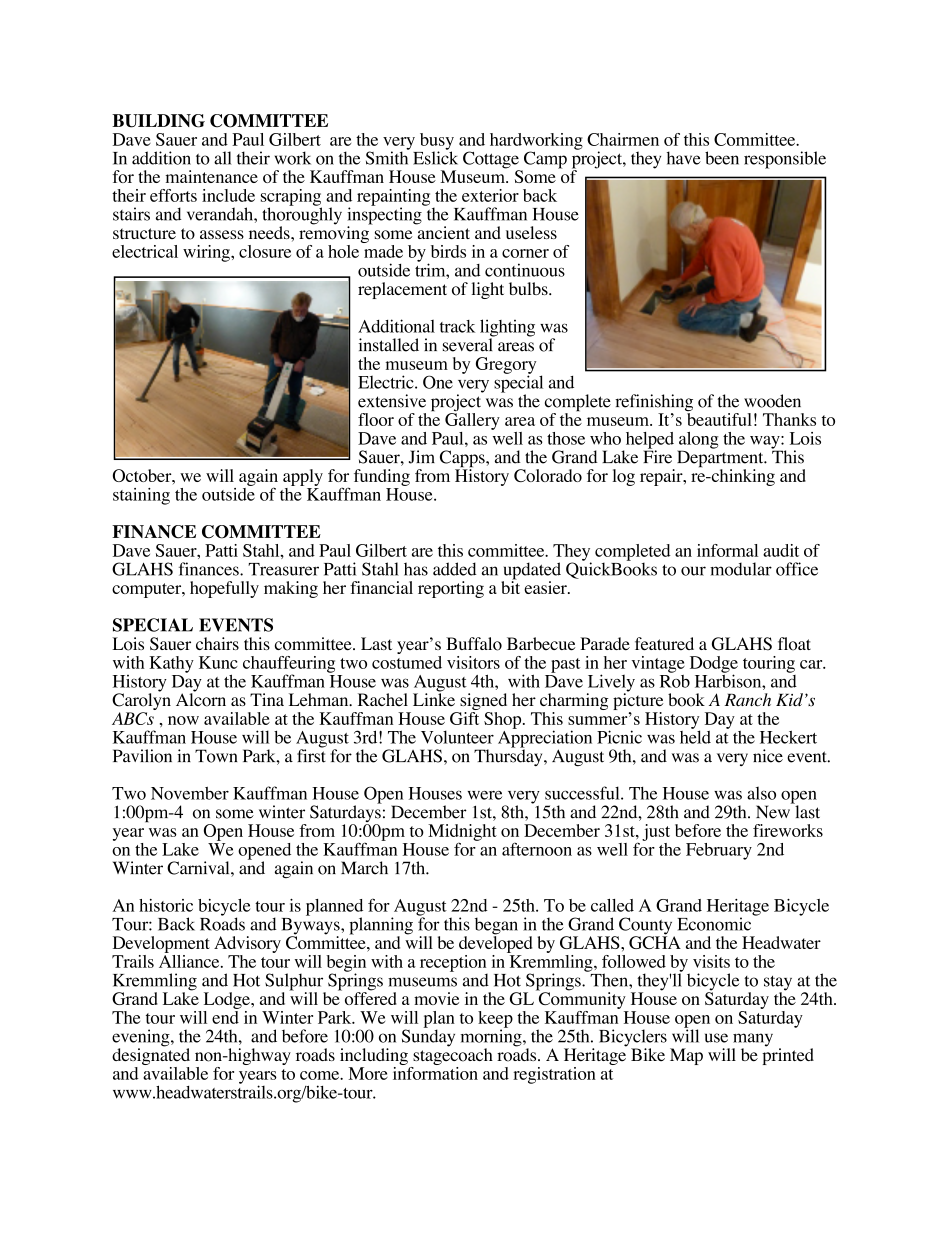 This screenshot has width=952, height=1233. What do you see at coordinates (722, 158) in the screenshot?
I see `been` at bounding box center [722, 158].
